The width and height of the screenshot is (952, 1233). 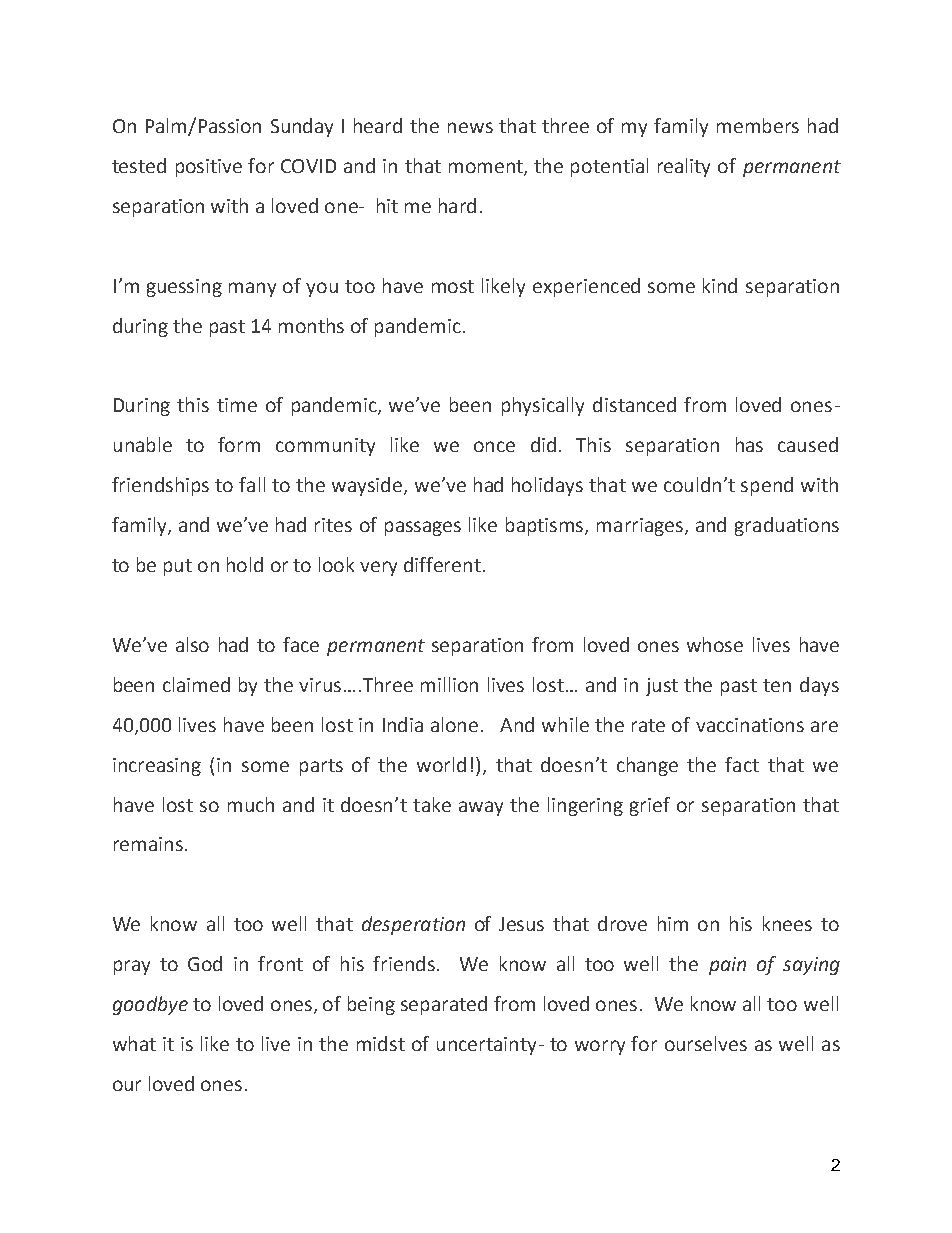 What do you see at coordinates (150, 1005) in the screenshot?
I see `goodbye` at bounding box center [150, 1005].
